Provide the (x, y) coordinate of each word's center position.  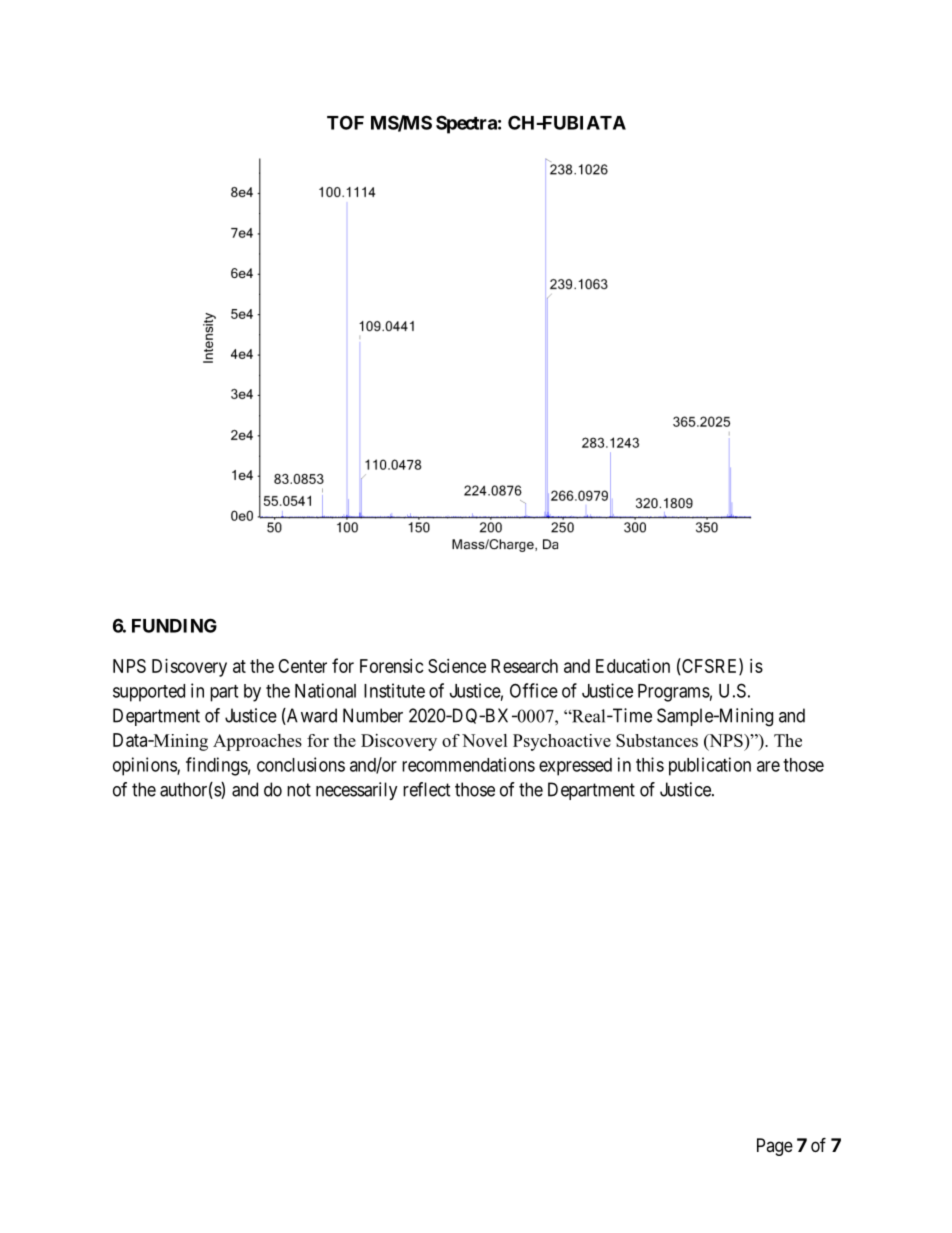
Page (775, 1147)
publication (710, 766)
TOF (345, 122)
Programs (674, 693)
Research (524, 666)
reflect (427, 789)
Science (457, 666)
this (650, 764)
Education (633, 666)
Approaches (257, 742)
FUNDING (174, 625)
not (299, 790)
